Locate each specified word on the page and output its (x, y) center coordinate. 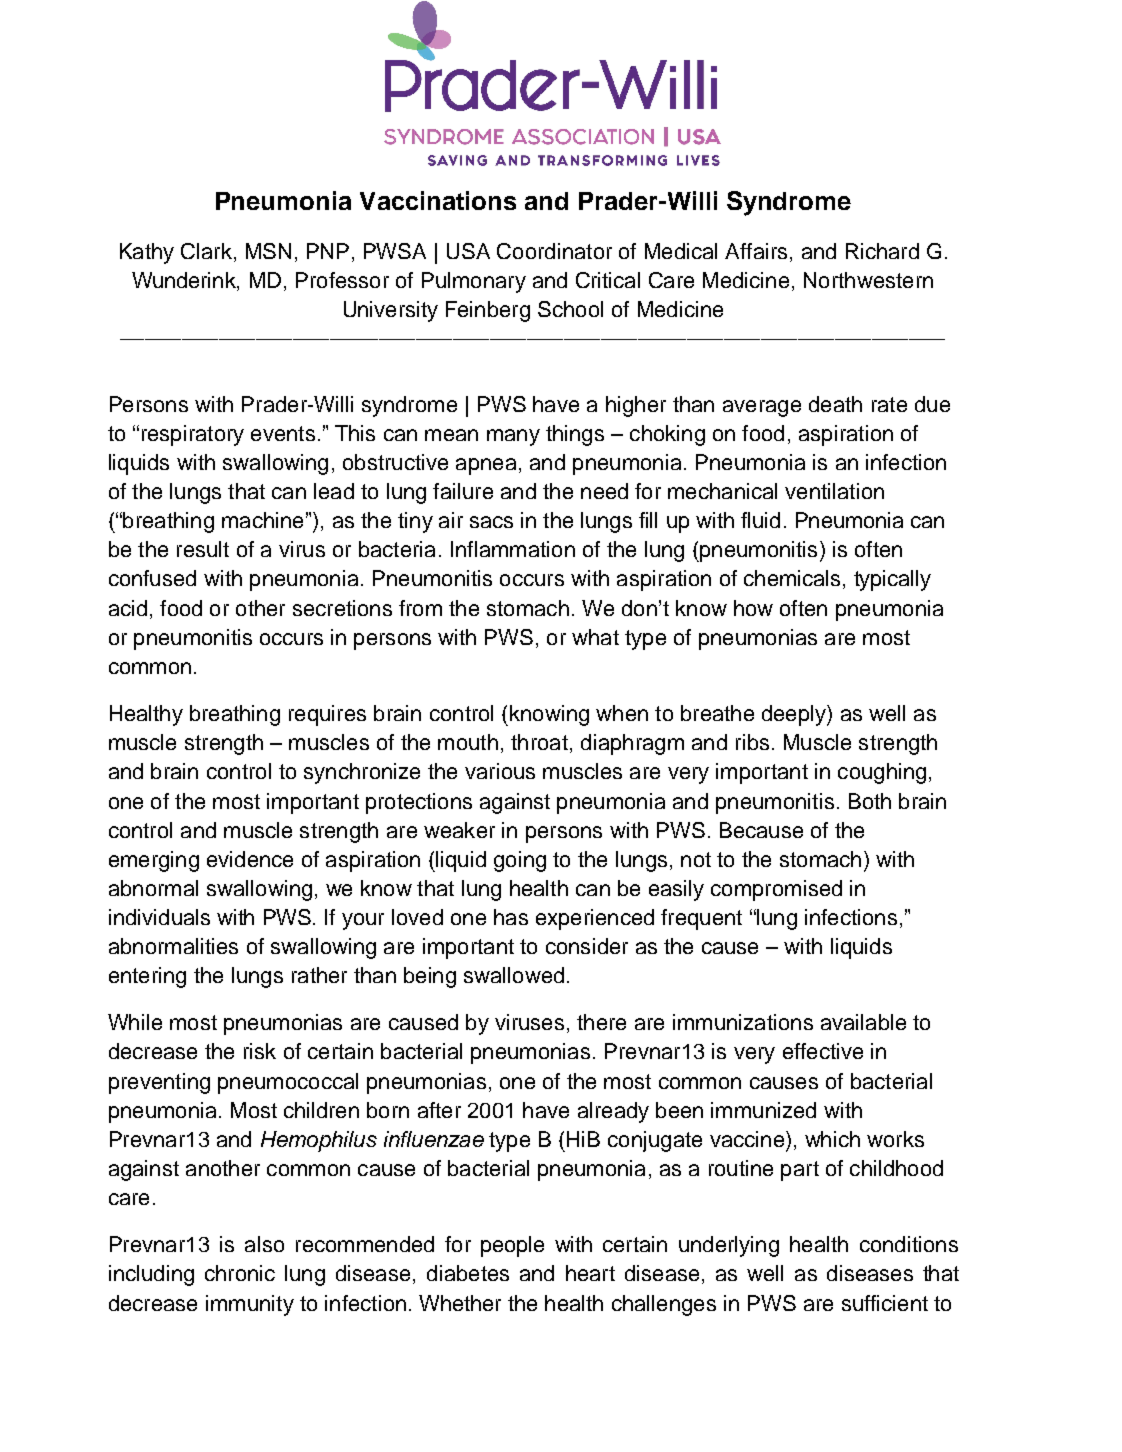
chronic (240, 1273)
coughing (882, 773)
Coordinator (554, 251)
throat (539, 742)
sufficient (885, 1303)
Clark (206, 251)
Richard (882, 251)
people (512, 1246)
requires (327, 715)
